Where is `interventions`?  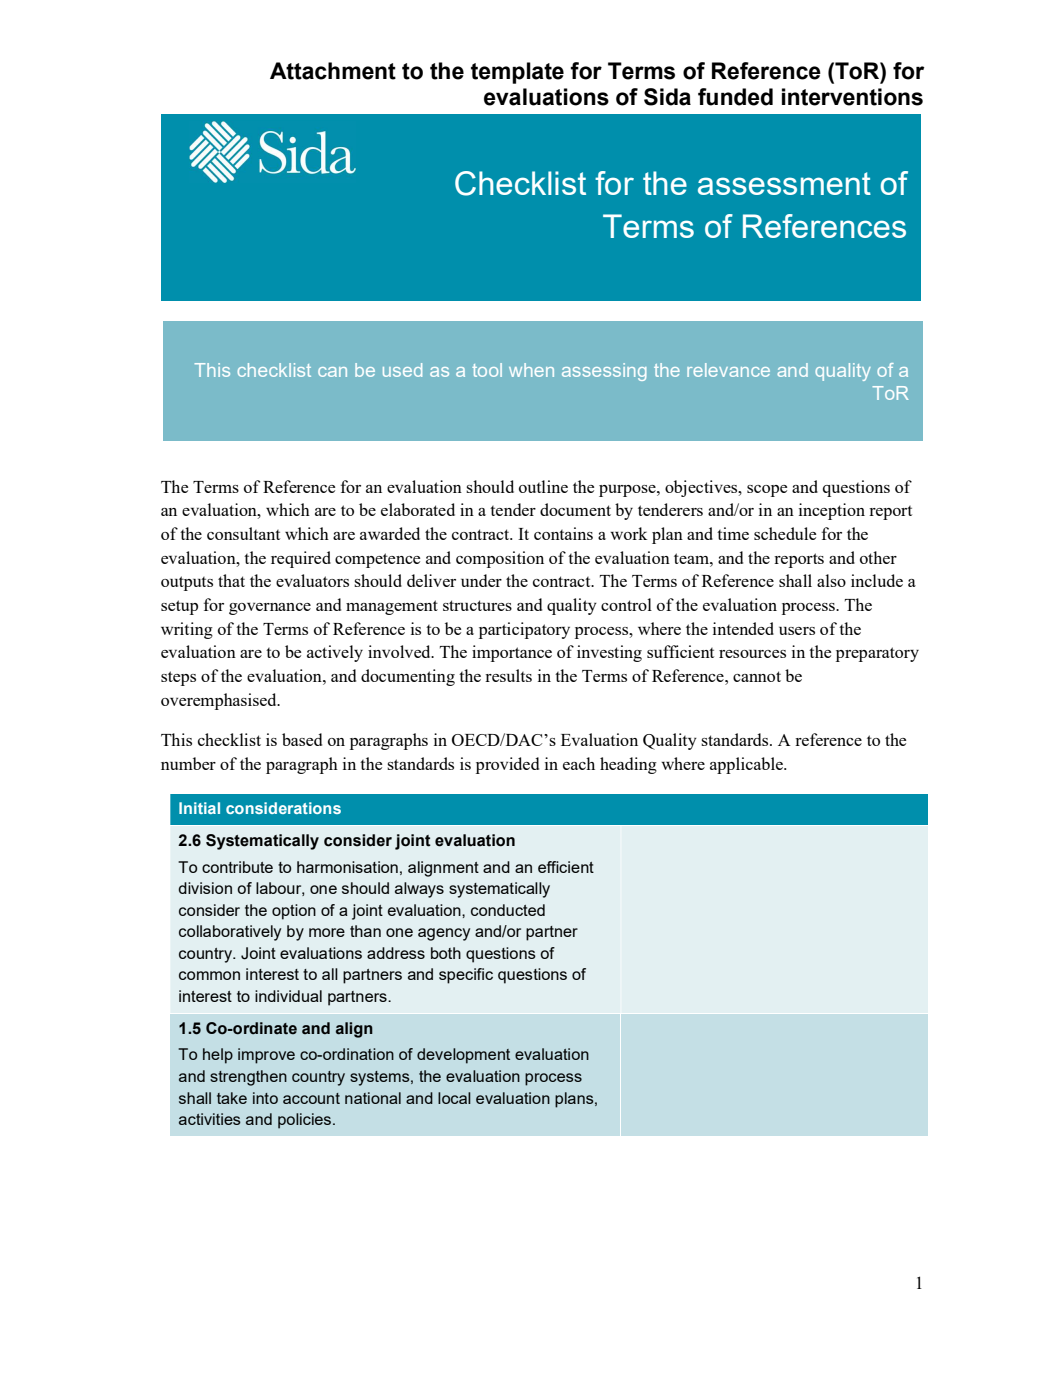
interventions is located at coordinates (852, 97).
